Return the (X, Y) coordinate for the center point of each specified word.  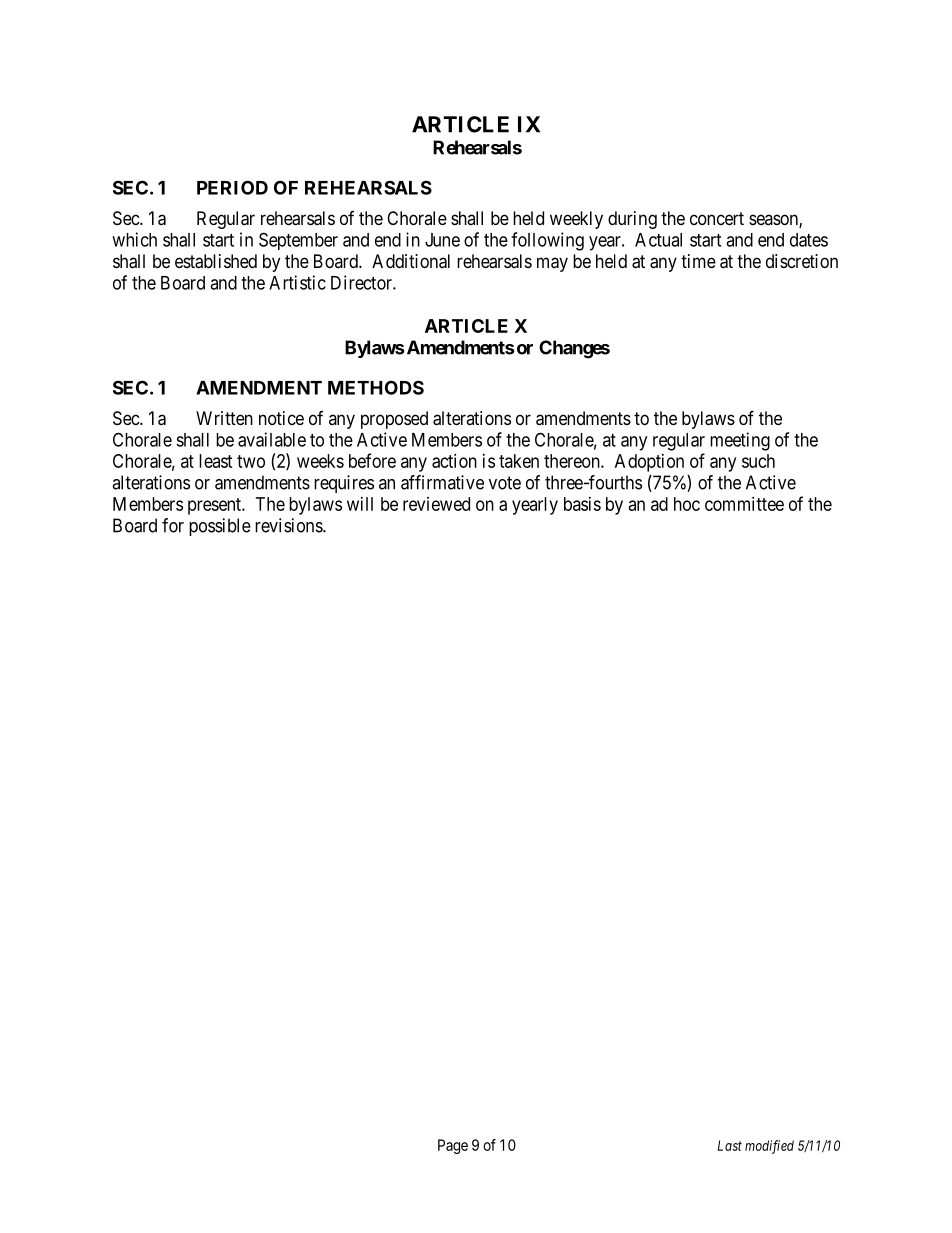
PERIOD (232, 187)
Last (730, 1145)
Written (224, 418)
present (215, 506)
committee (744, 504)
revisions (289, 525)
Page (453, 1146)
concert (717, 218)
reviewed (436, 504)
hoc (687, 504)
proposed (394, 420)
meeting (740, 441)
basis (582, 504)
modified (769, 1147)
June (442, 240)
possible (220, 527)
